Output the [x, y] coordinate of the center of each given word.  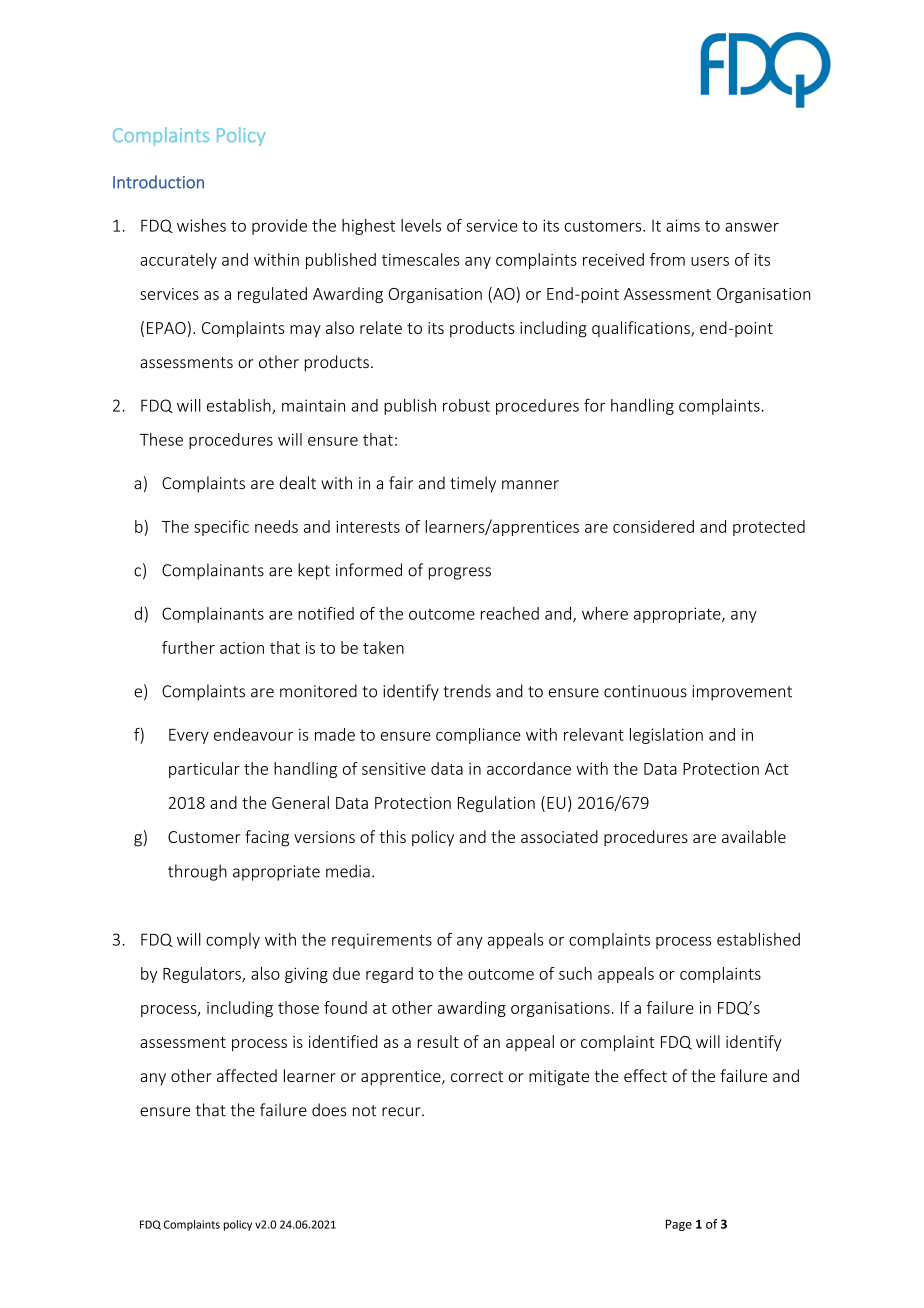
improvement [742, 693]
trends [467, 691]
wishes [201, 225]
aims [683, 225]
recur [402, 1112]
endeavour [253, 734]
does [329, 1110]
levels [421, 225]
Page [679, 1225]
